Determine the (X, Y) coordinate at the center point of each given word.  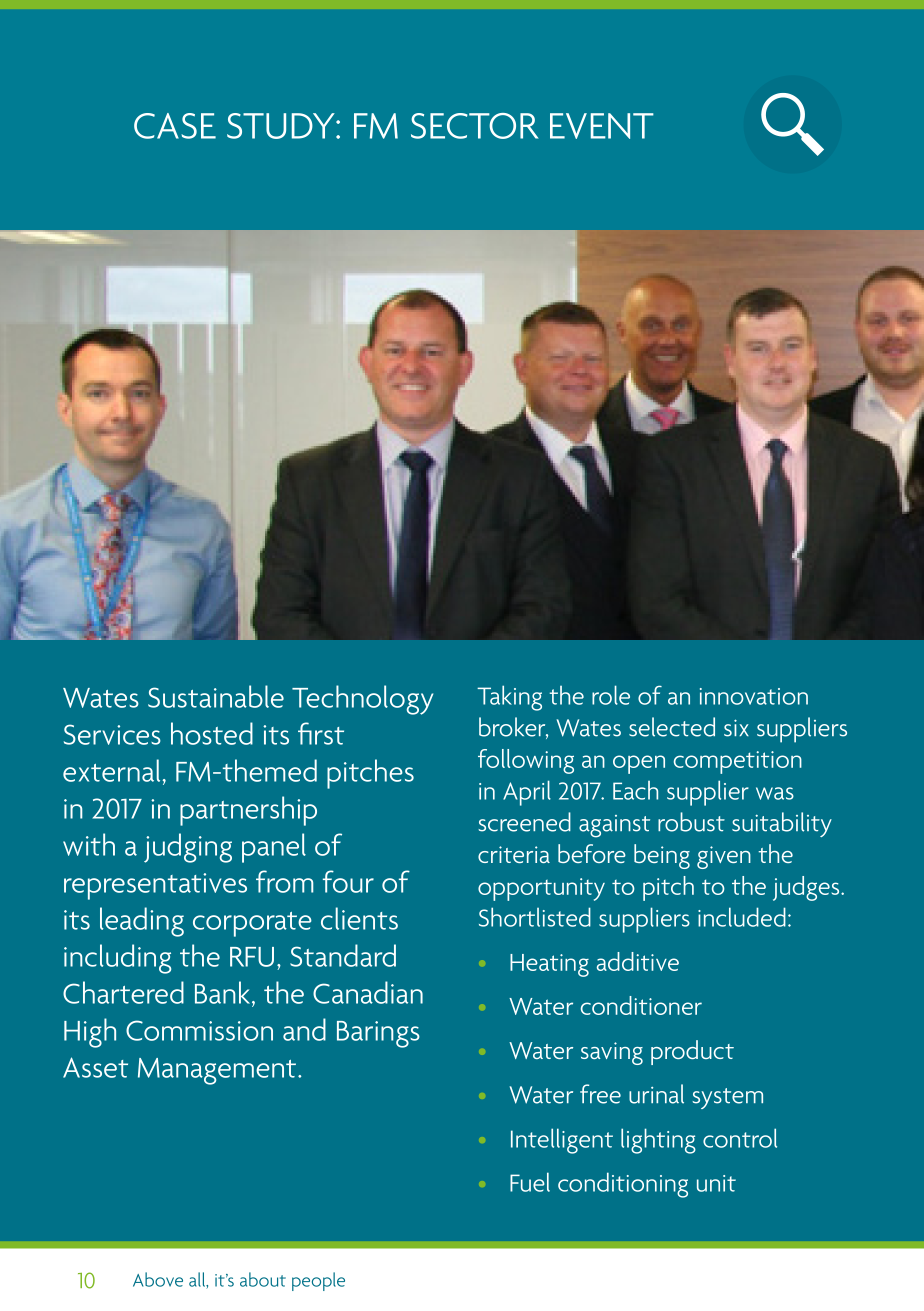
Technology (362, 700)
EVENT (602, 126)
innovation (754, 696)
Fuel (530, 1182)
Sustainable (216, 696)
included (742, 917)
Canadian (368, 992)
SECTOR (475, 126)
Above (158, 1279)
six (736, 728)
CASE (175, 126)
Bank (224, 993)
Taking (509, 698)
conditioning (623, 1185)
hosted (212, 733)
